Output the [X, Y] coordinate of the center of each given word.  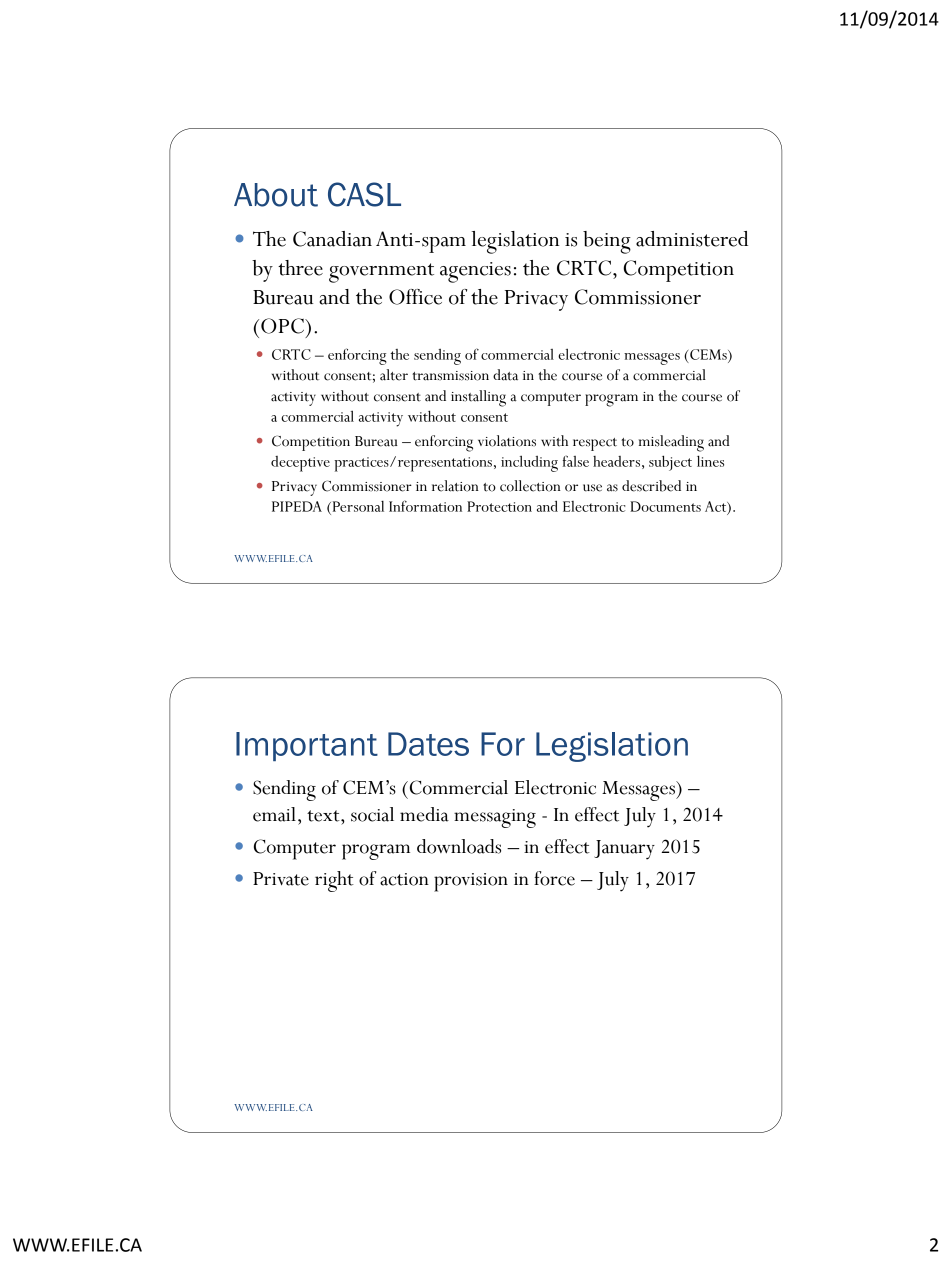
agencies [475, 272]
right [334, 881]
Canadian [332, 239]
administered [692, 239]
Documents [665, 506]
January [624, 850]
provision [471, 882]
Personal [357, 506]
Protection [499, 506]
